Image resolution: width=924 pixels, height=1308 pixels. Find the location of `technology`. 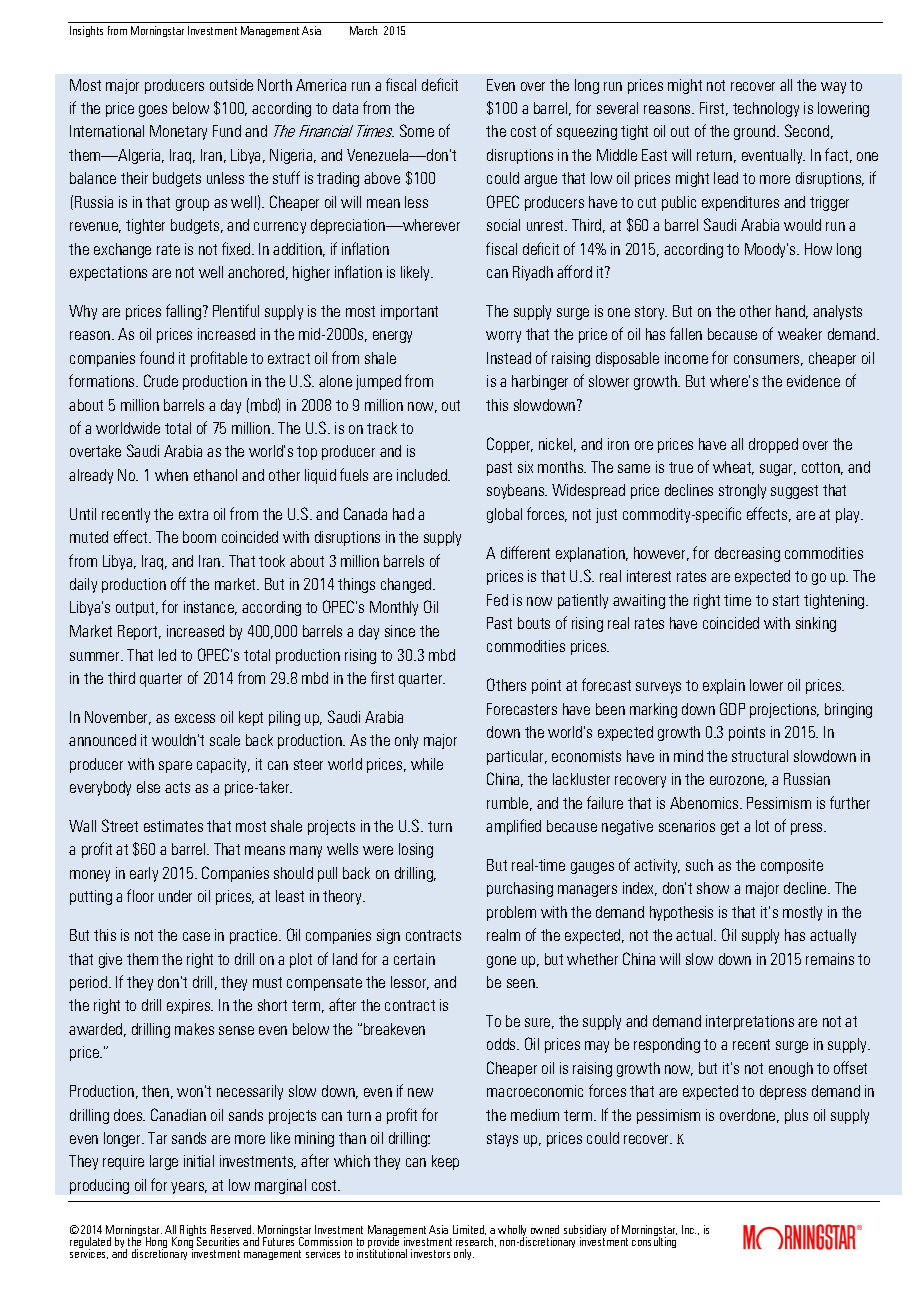

technology is located at coordinates (766, 109).
